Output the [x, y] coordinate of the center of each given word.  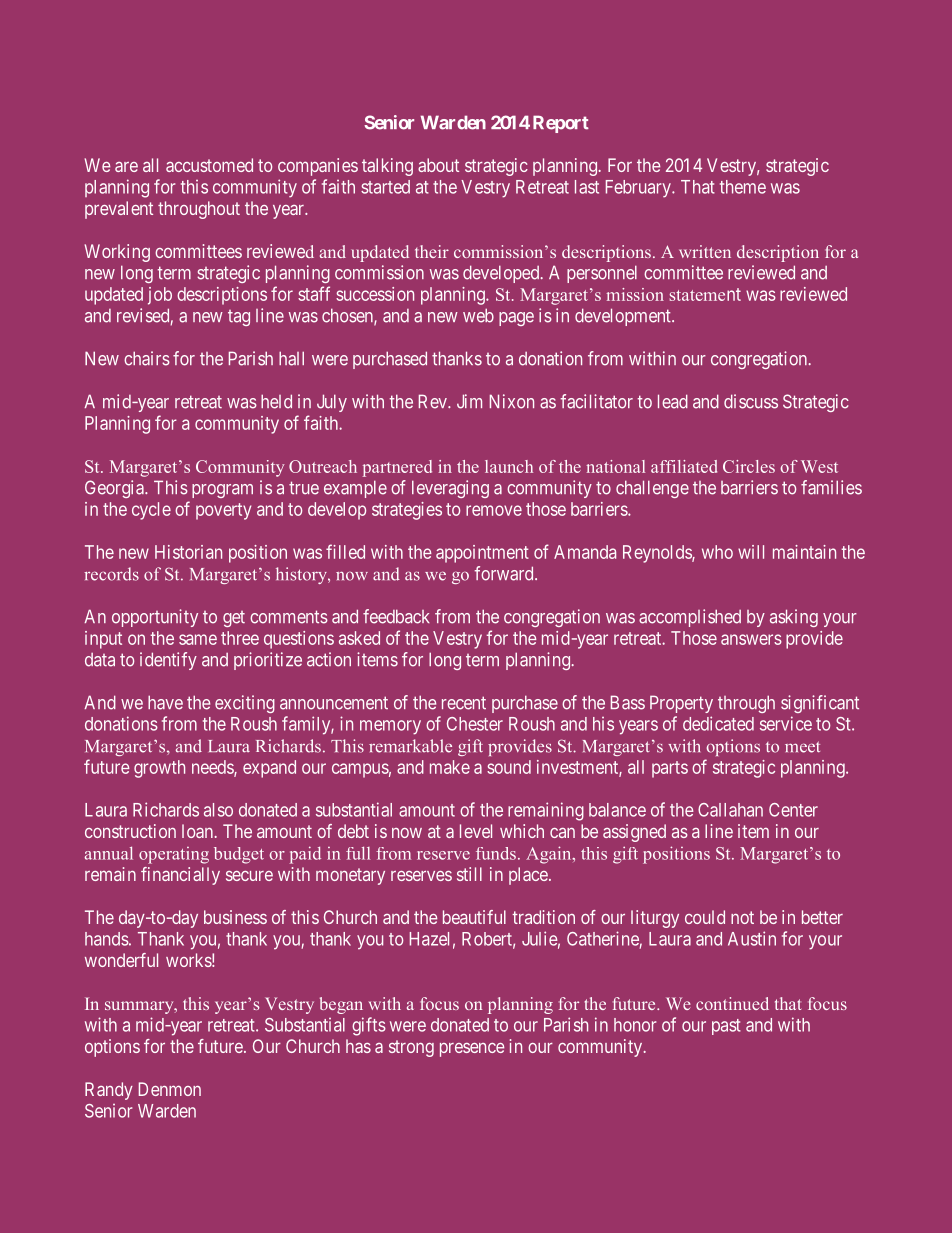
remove [494, 510]
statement [705, 294]
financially [180, 876]
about [438, 165]
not [742, 917]
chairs [147, 358]
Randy [109, 1091]
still [469, 874]
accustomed [209, 165]
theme [743, 187]
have [165, 702]
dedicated [718, 723]
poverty [223, 511]
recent [464, 703]
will [751, 552]
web [478, 315]
